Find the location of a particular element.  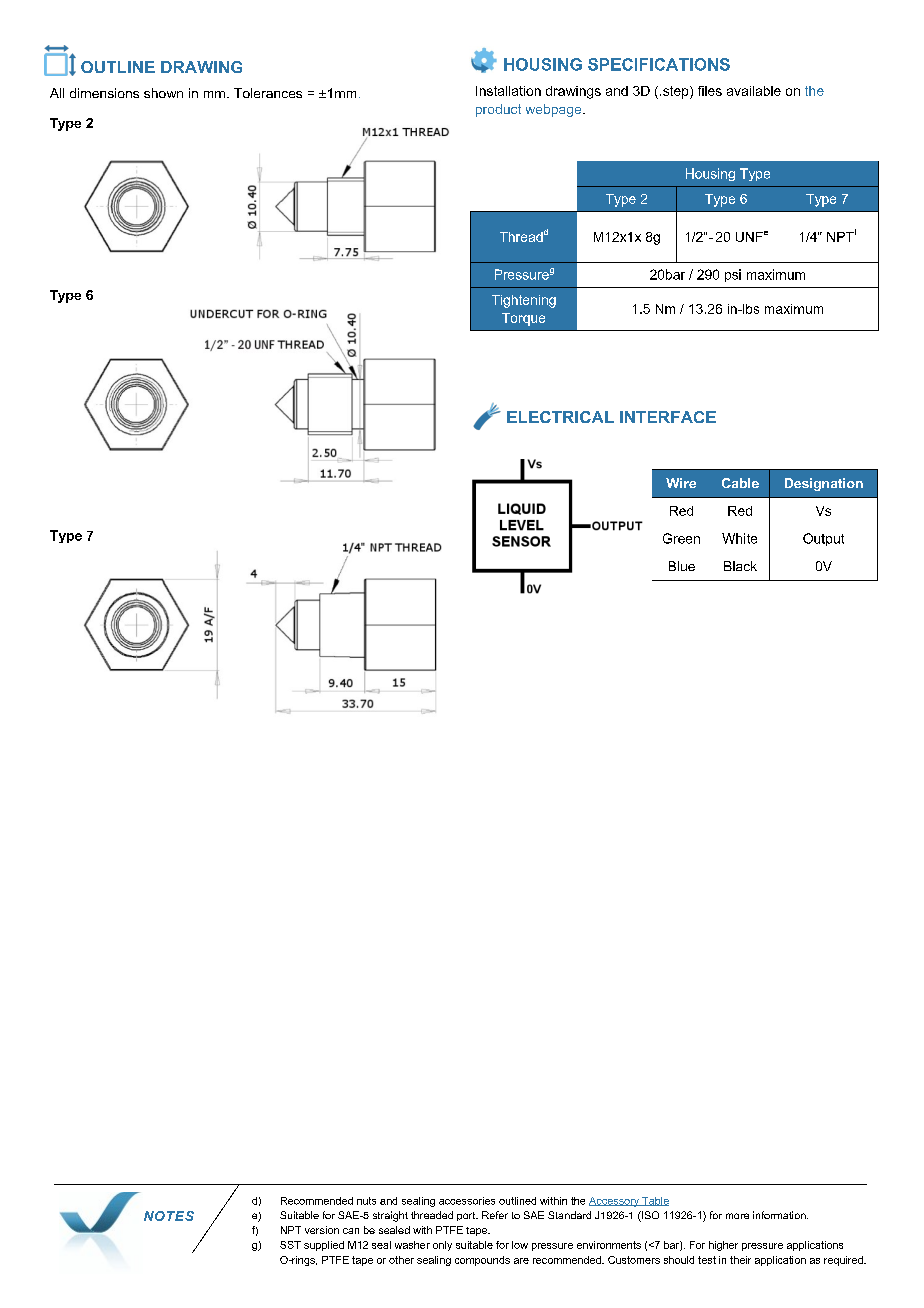

Blue is located at coordinates (682, 566).
